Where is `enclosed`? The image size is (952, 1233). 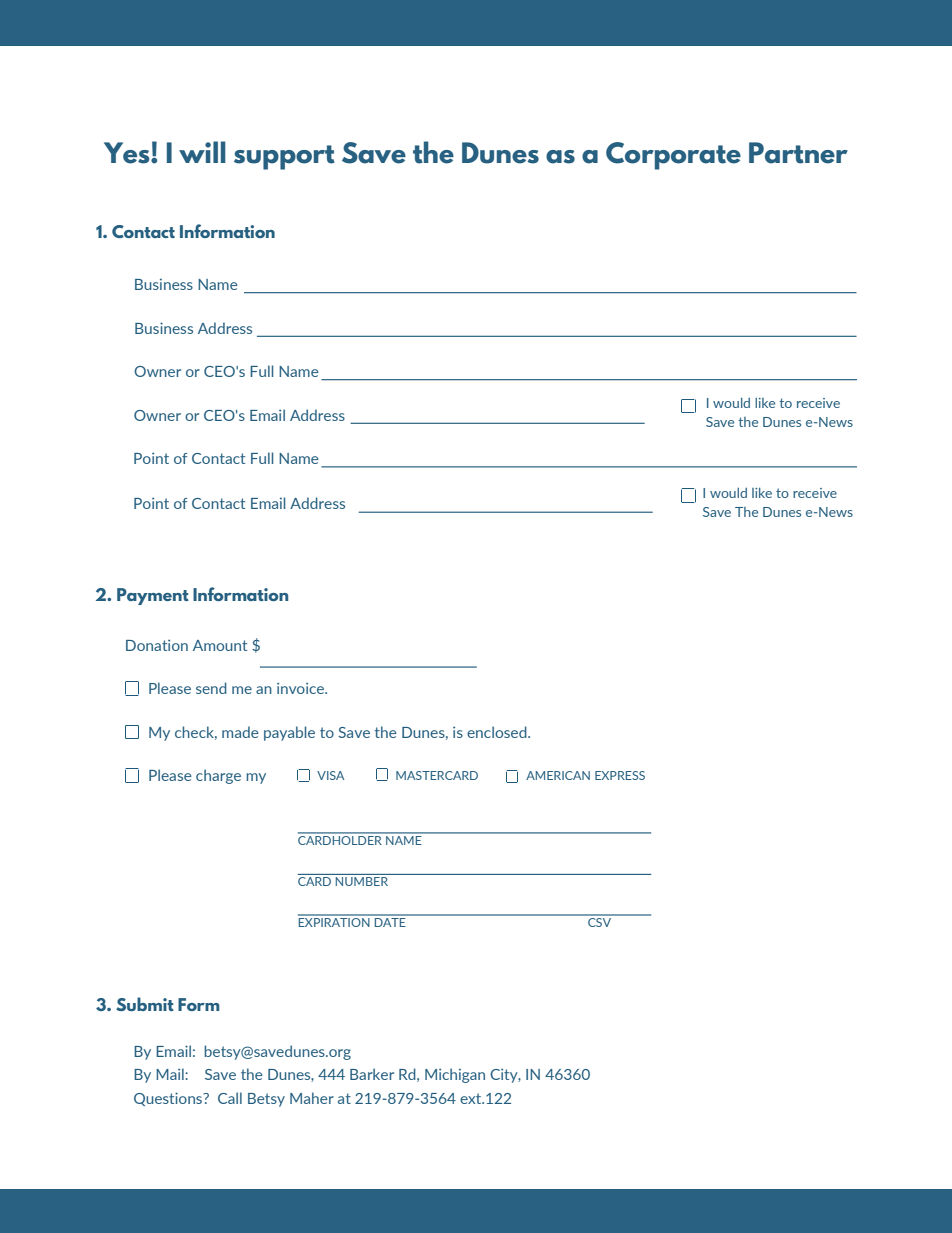
enclosed is located at coordinates (498, 732).
